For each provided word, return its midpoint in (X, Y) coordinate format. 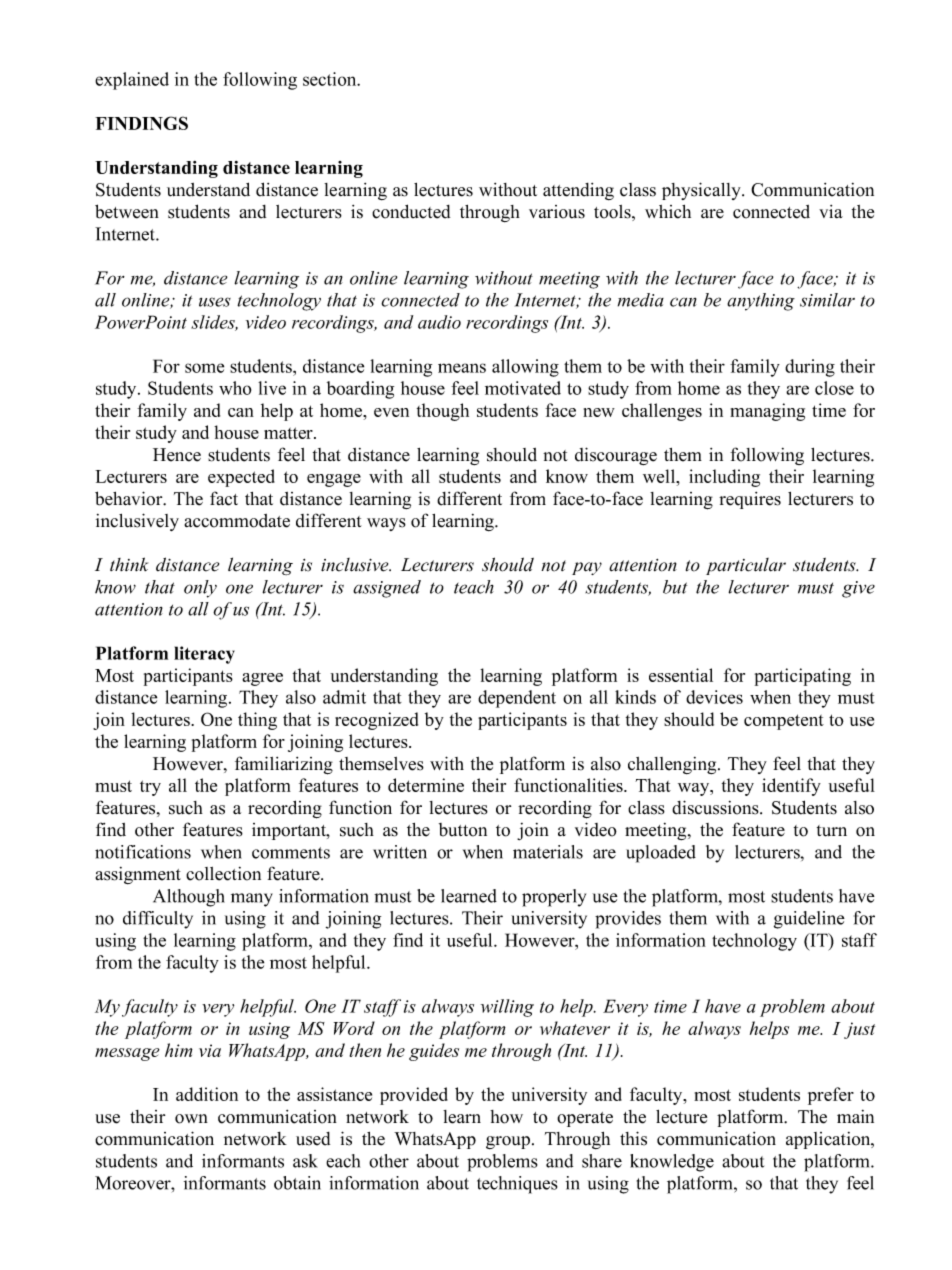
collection (223, 874)
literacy (204, 655)
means (462, 368)
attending (578, 191)
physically (702, 191)
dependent (517, 699)
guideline (809, 920)
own (191, 1119)
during (810, 368)
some (204, 368)
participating (803, 677)
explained (132, 81)
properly (554, 898)
